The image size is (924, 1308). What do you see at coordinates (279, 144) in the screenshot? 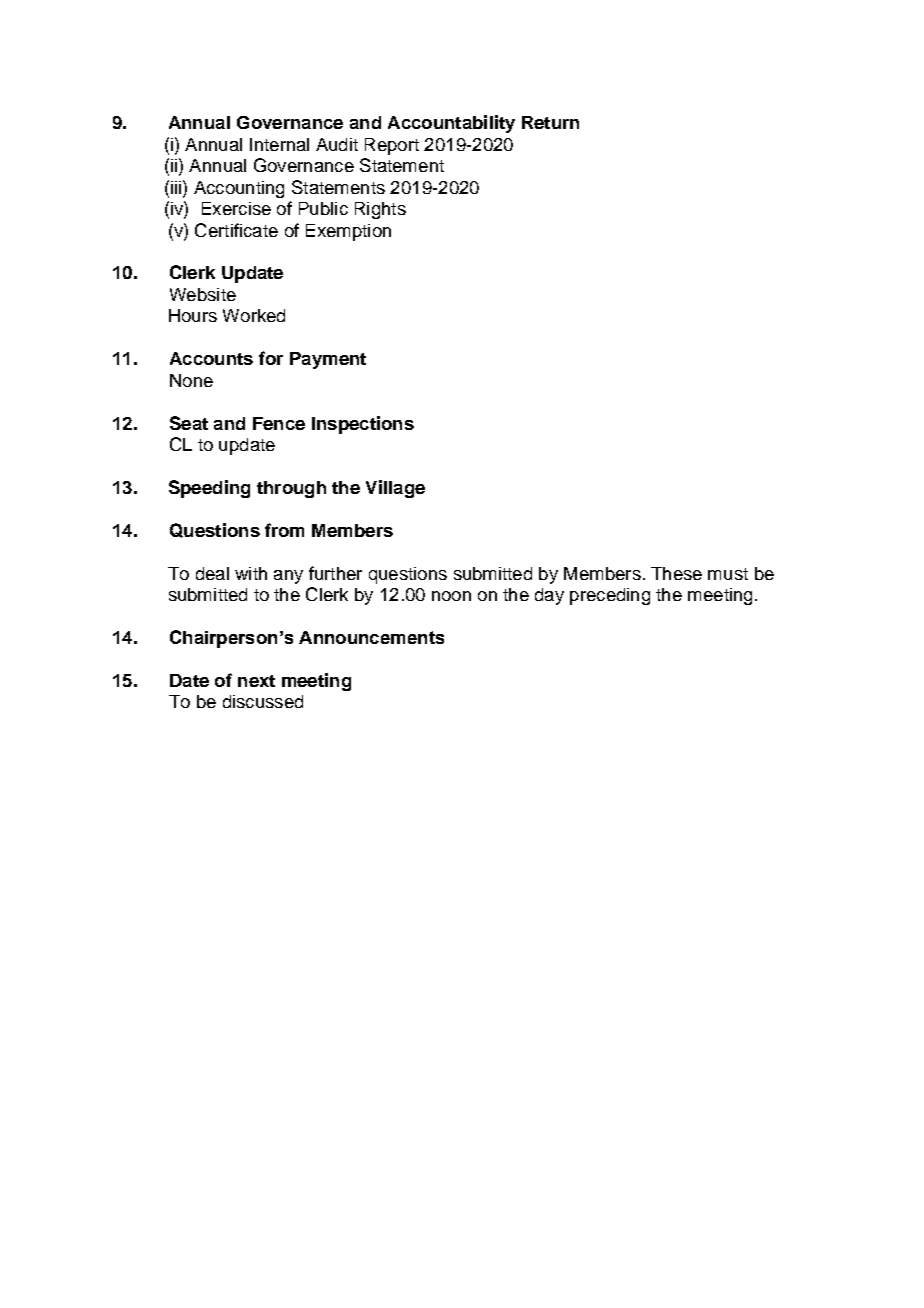
I see `Internal` at bounding box center [279, 144].
